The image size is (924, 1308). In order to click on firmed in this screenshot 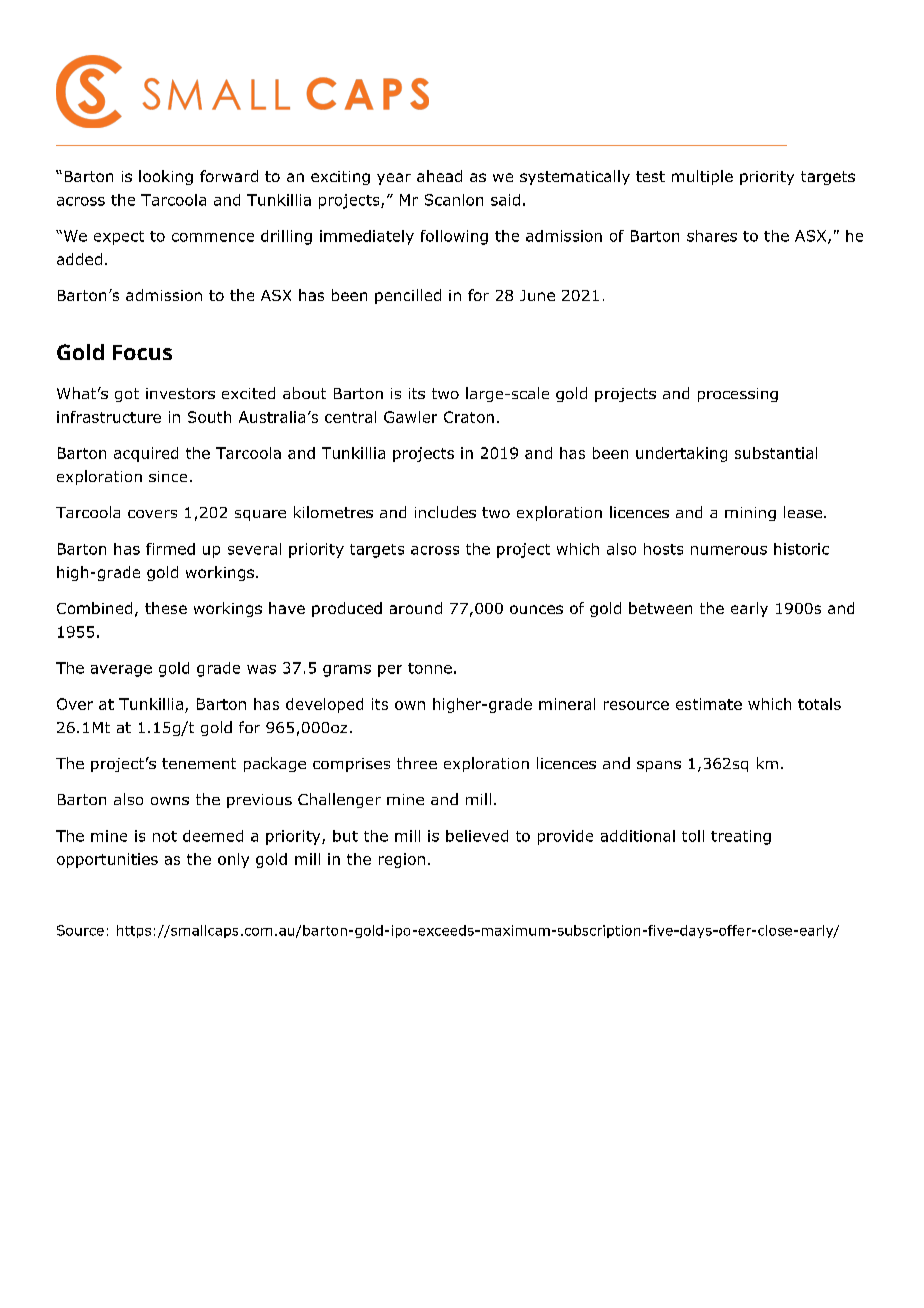, I will do `click(170, 549)`.
